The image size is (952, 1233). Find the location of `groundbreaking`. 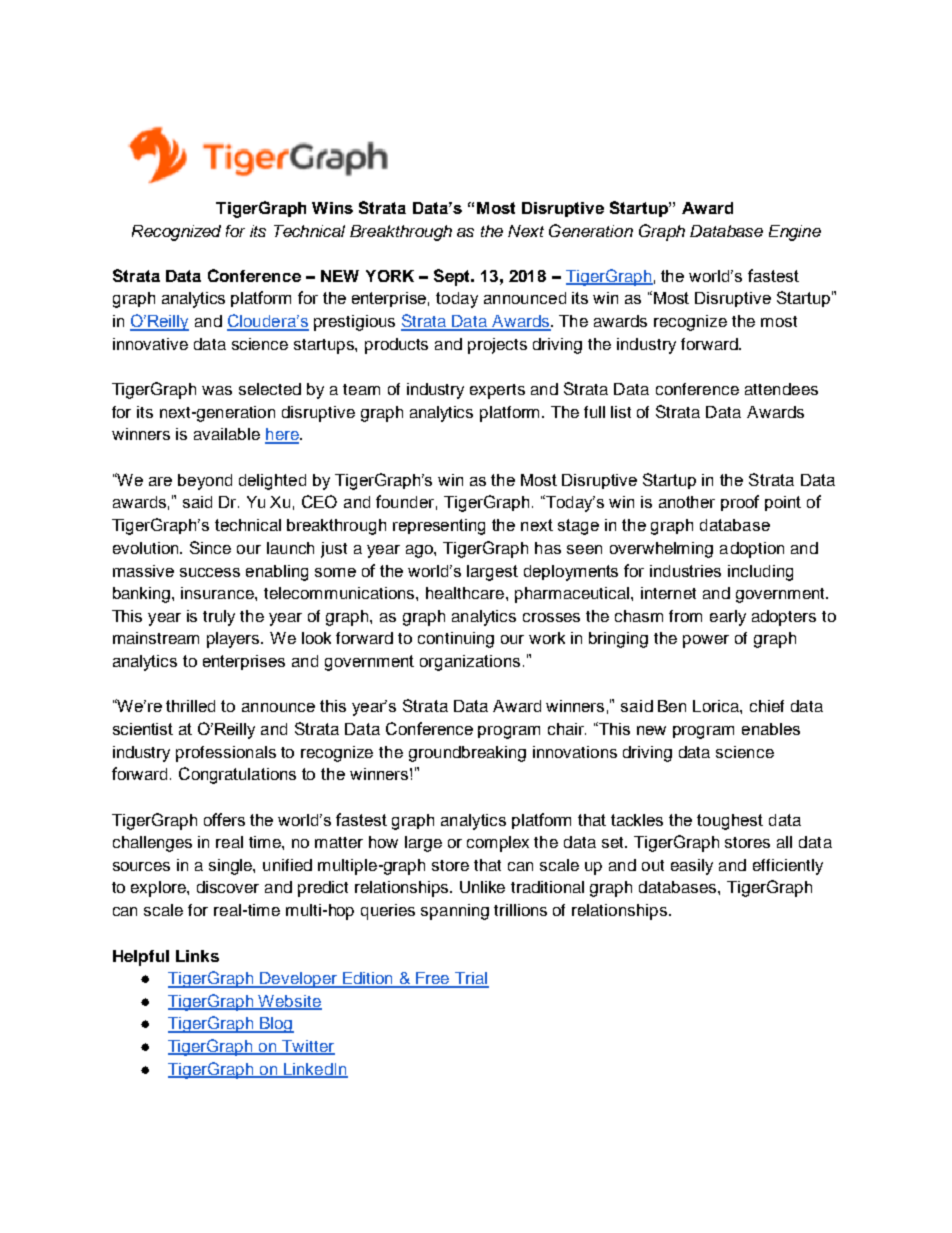

groundbreaking is located at coordinates (467, 754).
